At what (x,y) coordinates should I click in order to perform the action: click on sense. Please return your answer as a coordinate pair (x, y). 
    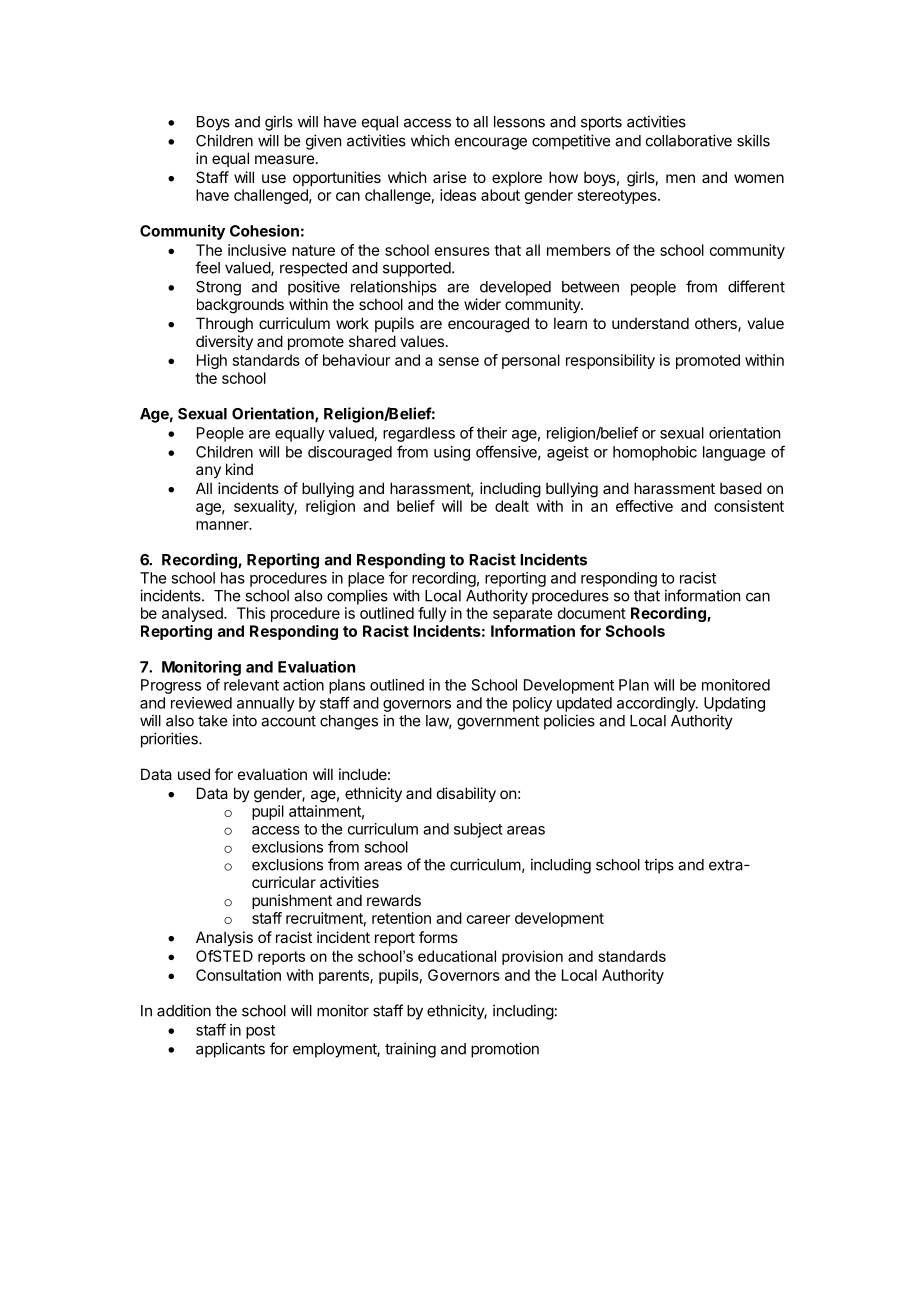
    Looking at the image, I should click on (459, 361).
